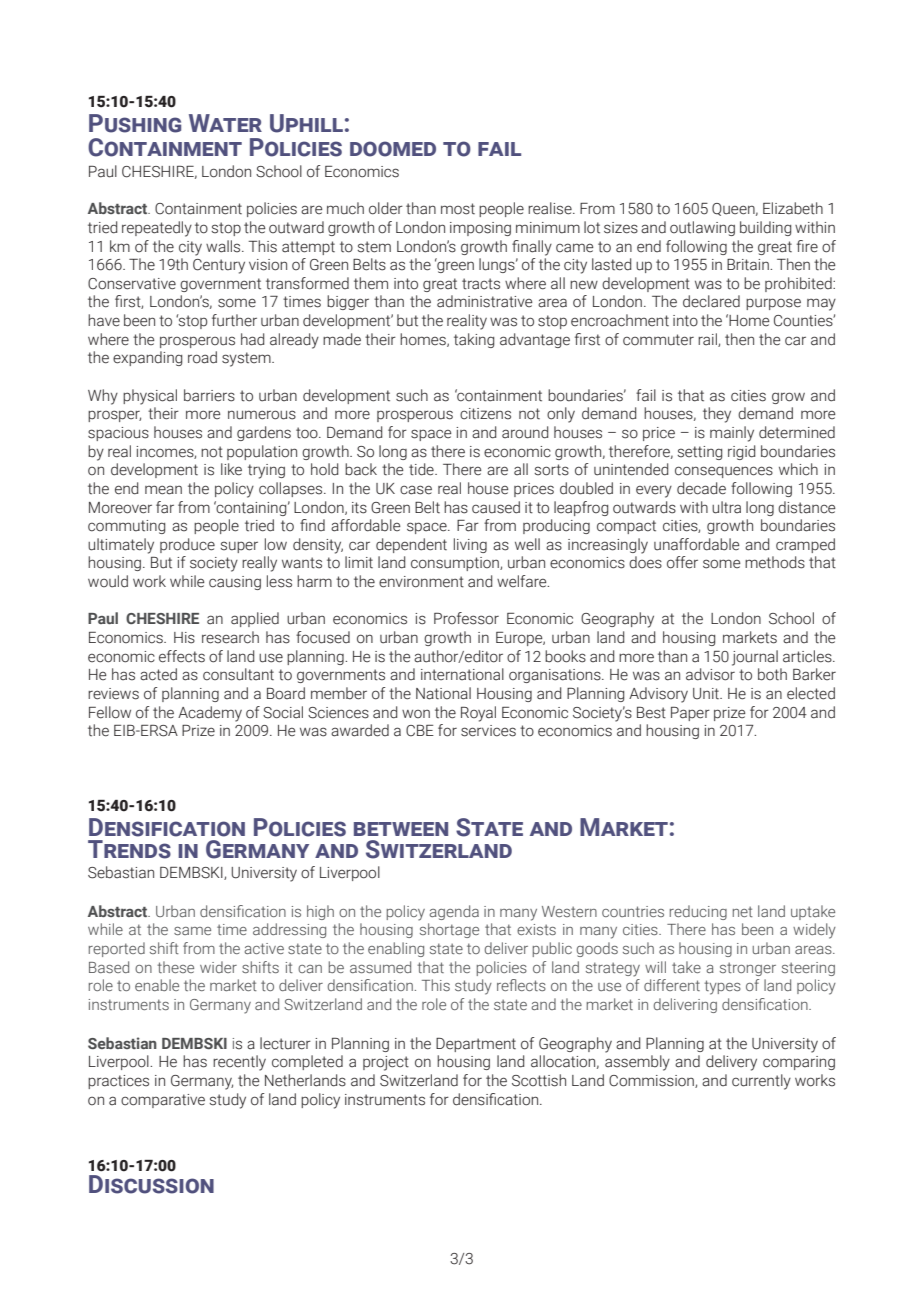 This document has height=1308, width=924. I want to click on Professor, so click(466, 618).
